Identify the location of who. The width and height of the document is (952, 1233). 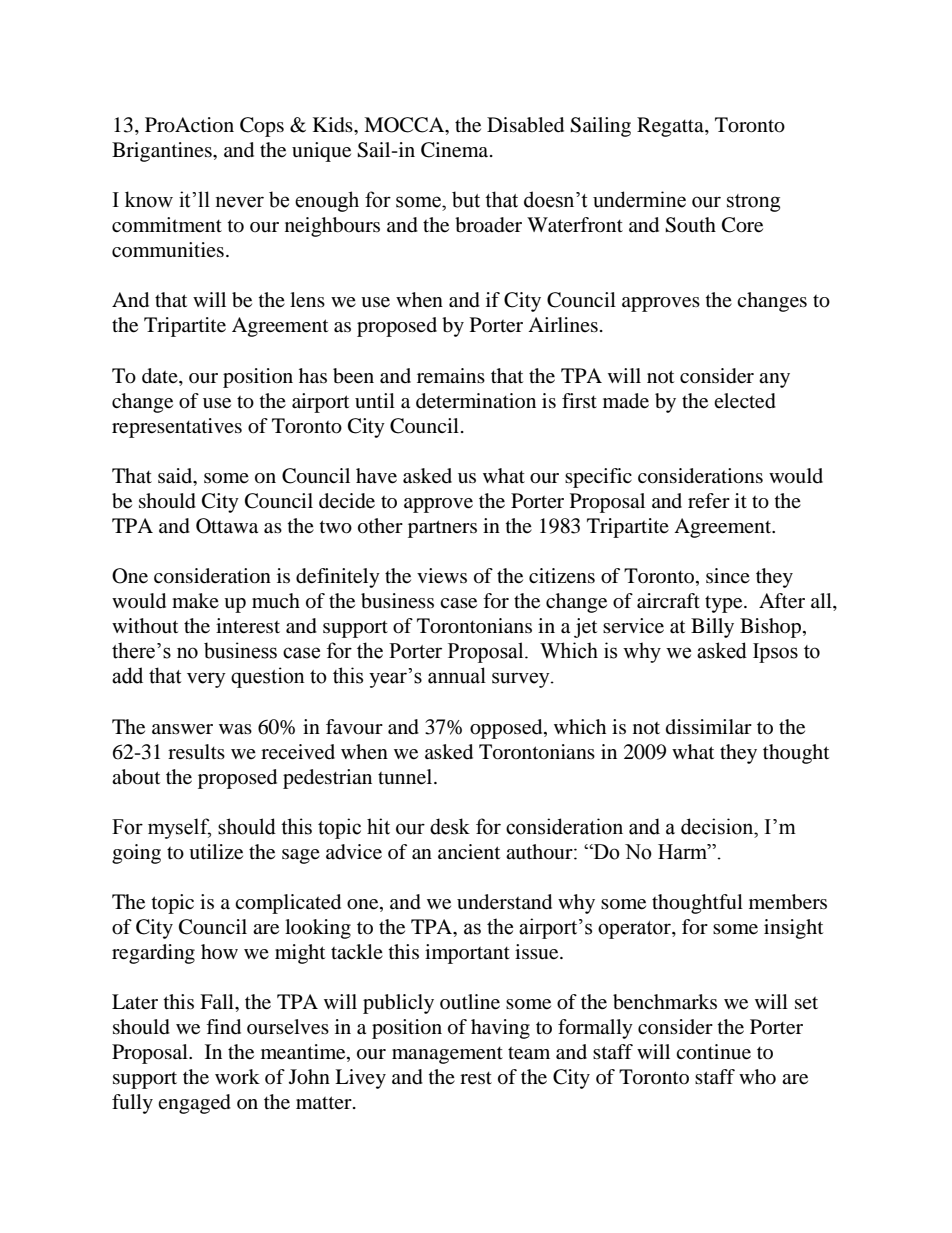
(757, 1077).
